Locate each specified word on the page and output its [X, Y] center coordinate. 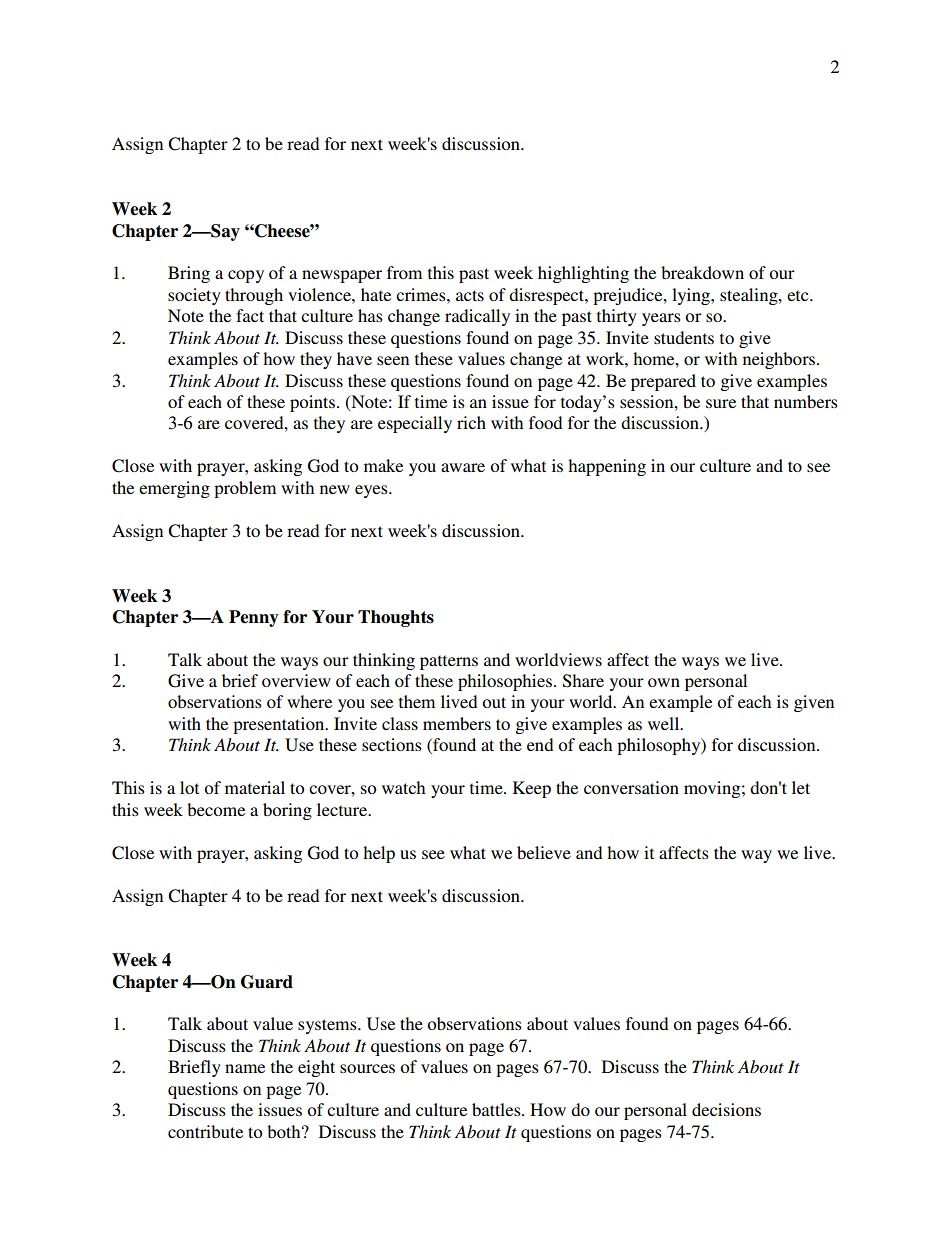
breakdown [702, 272]
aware [463, 467]
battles [497, 1109]
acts [470, 295]
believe [544, 852]
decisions [726, 1109]
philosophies [505, 682]
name [245, 1068]
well [665, 723]
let [801, 787]
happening [607, 467]
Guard [267, 982]
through [254, 296]
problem [245, 489]
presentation [280, 725]
